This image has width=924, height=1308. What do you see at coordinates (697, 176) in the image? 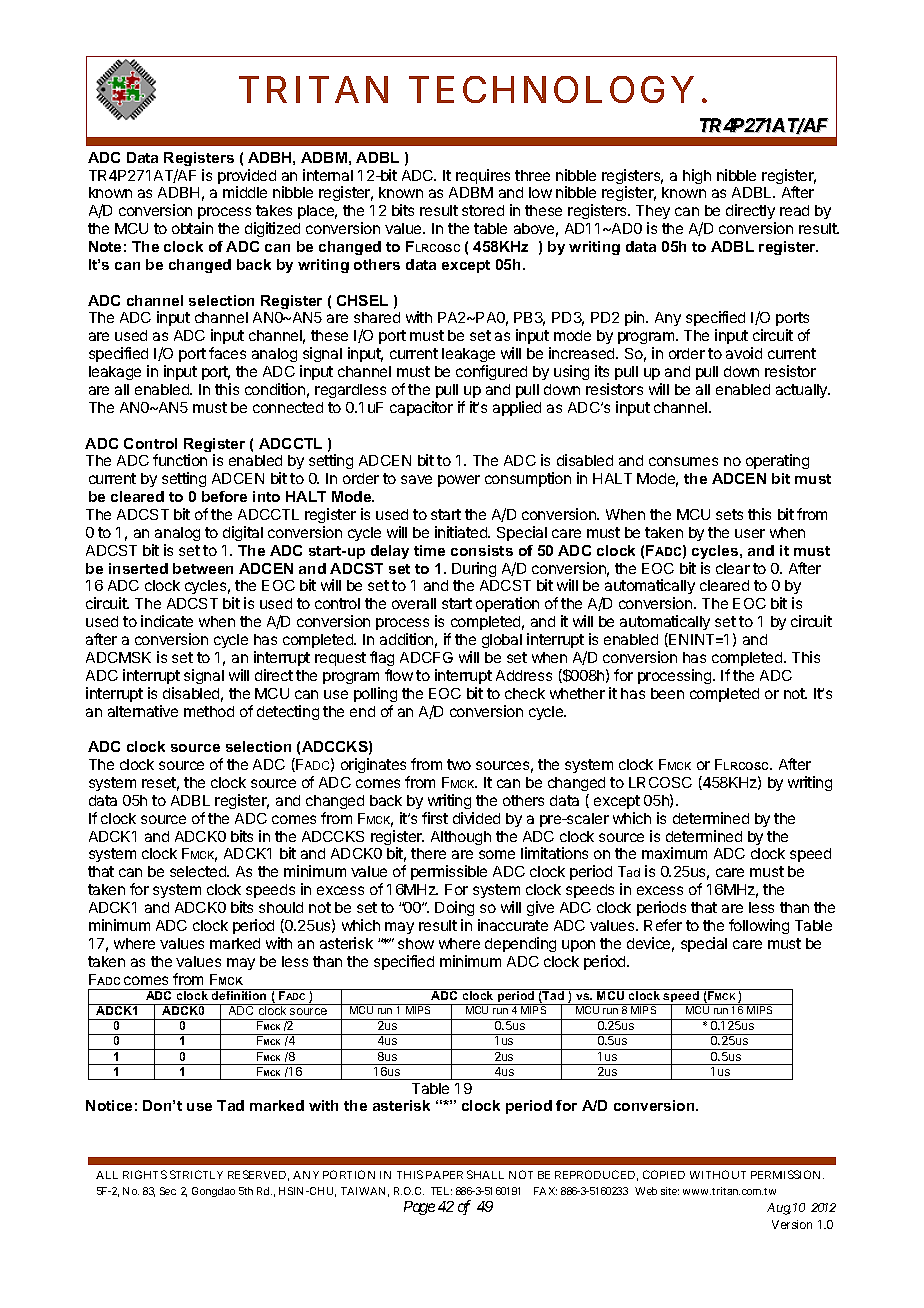
I see `high` at bounding box center [697, 176].
